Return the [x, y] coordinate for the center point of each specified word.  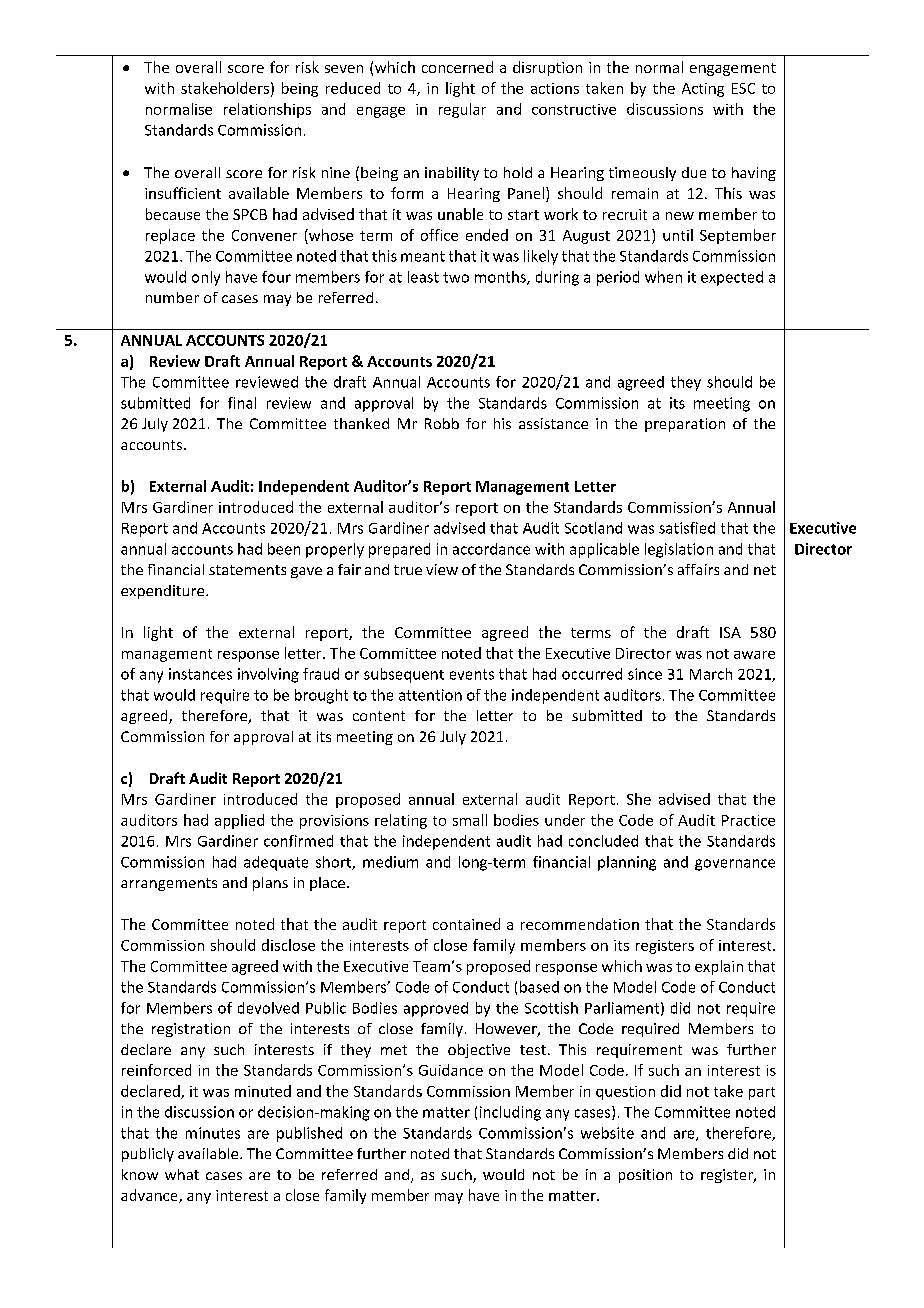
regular [462, 110]
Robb [442, 423]
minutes [213, 1133]
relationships [267, 110]
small [470, 820]
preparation [685, 425]
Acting [703, 90]
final [242, 403]
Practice [748, 820]
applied [239, 821]
